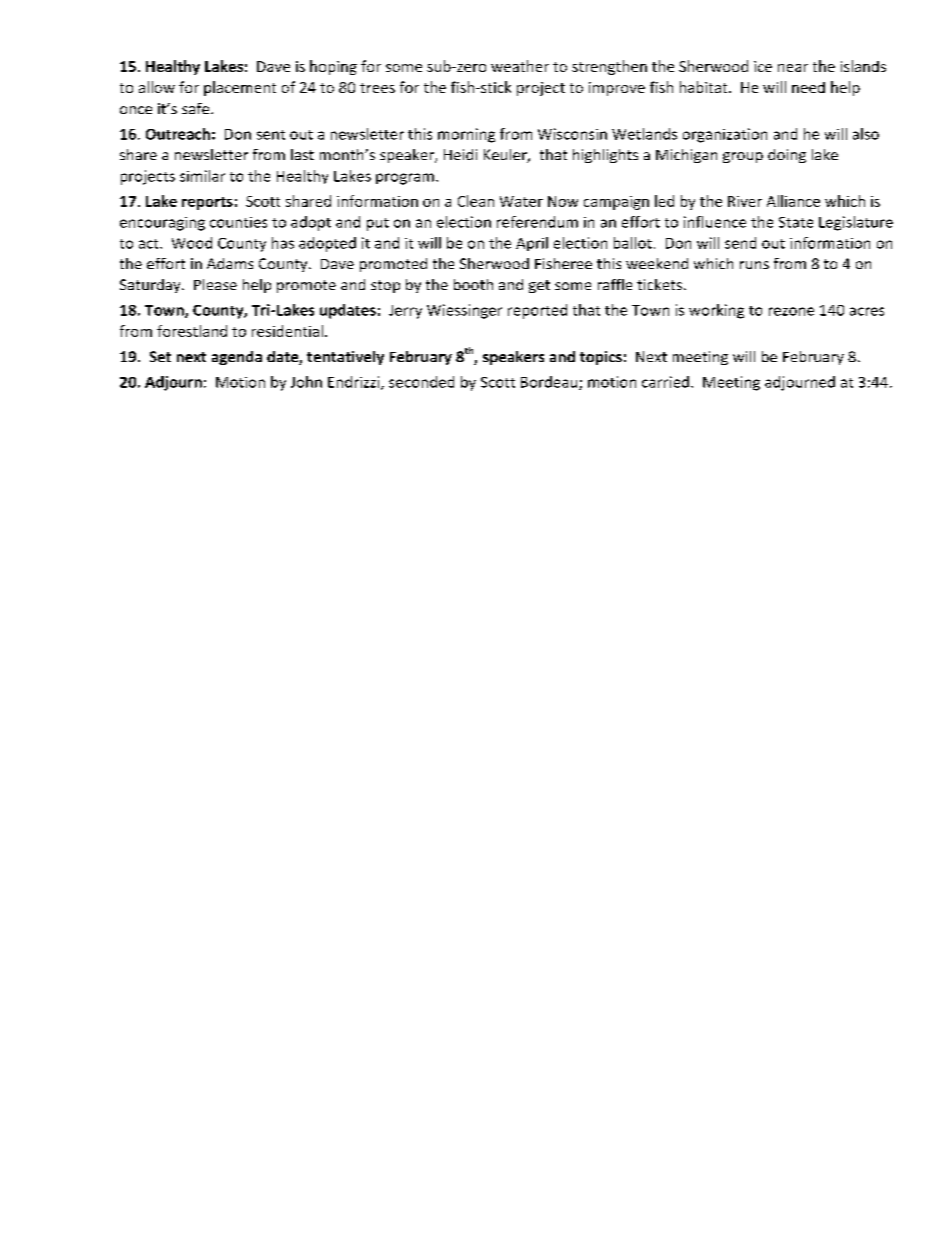  What do you see at coordinates (716, 311) in the screenshot?
I see `working` at bounding box center [716, 311].
